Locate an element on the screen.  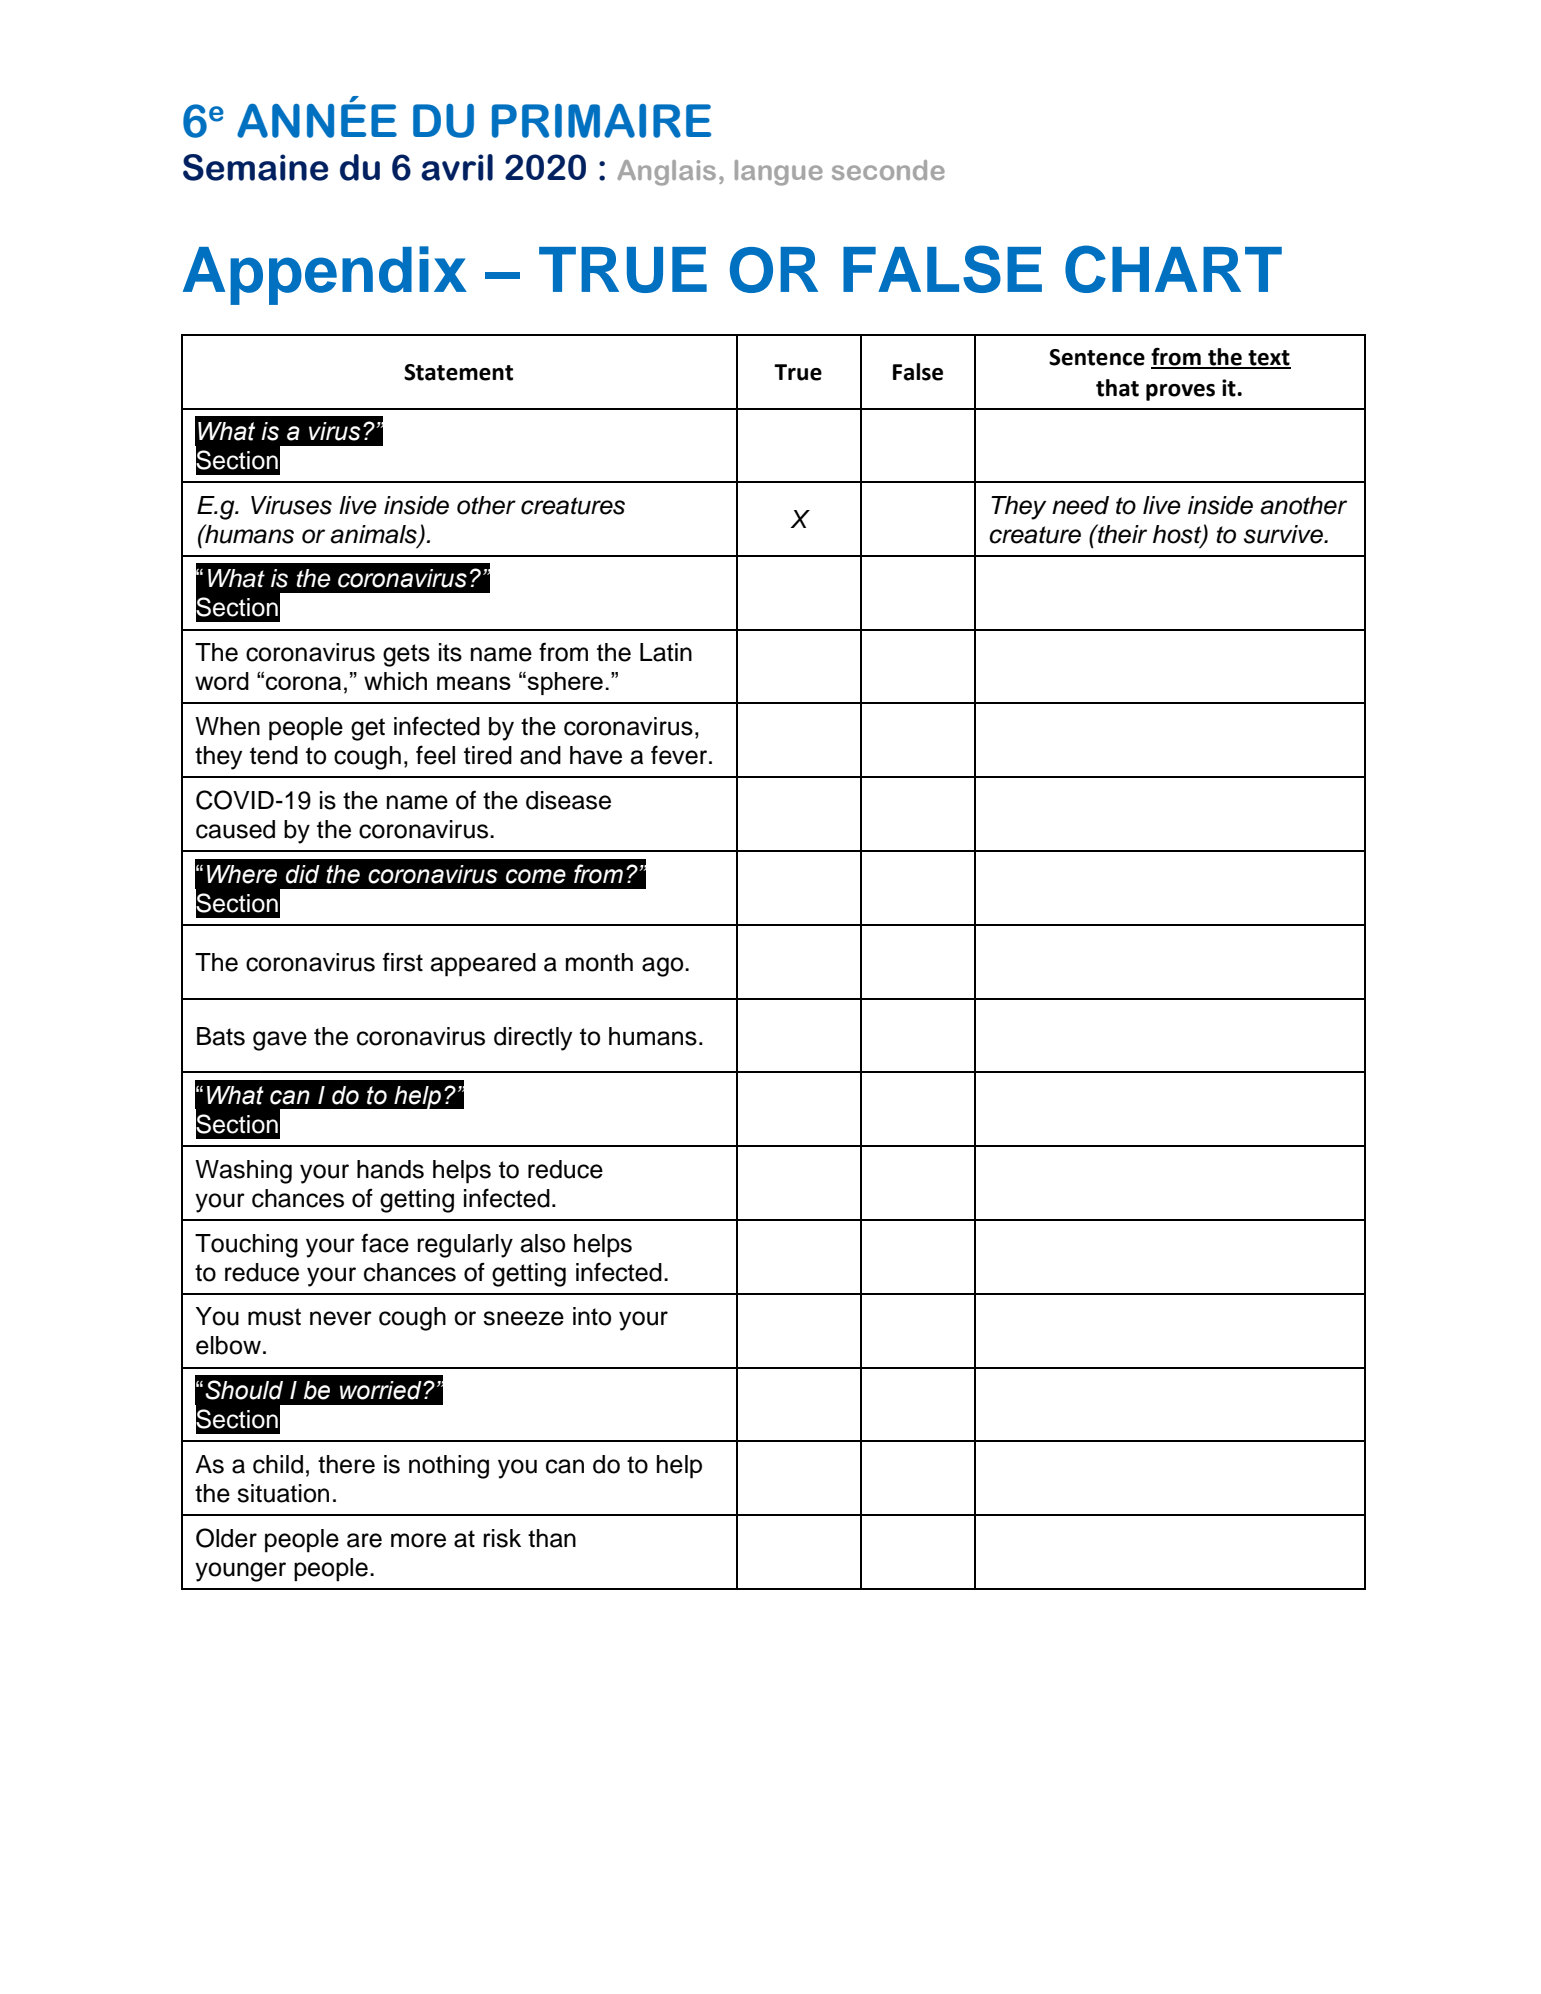
ago is located at coordinates (664, 967).
